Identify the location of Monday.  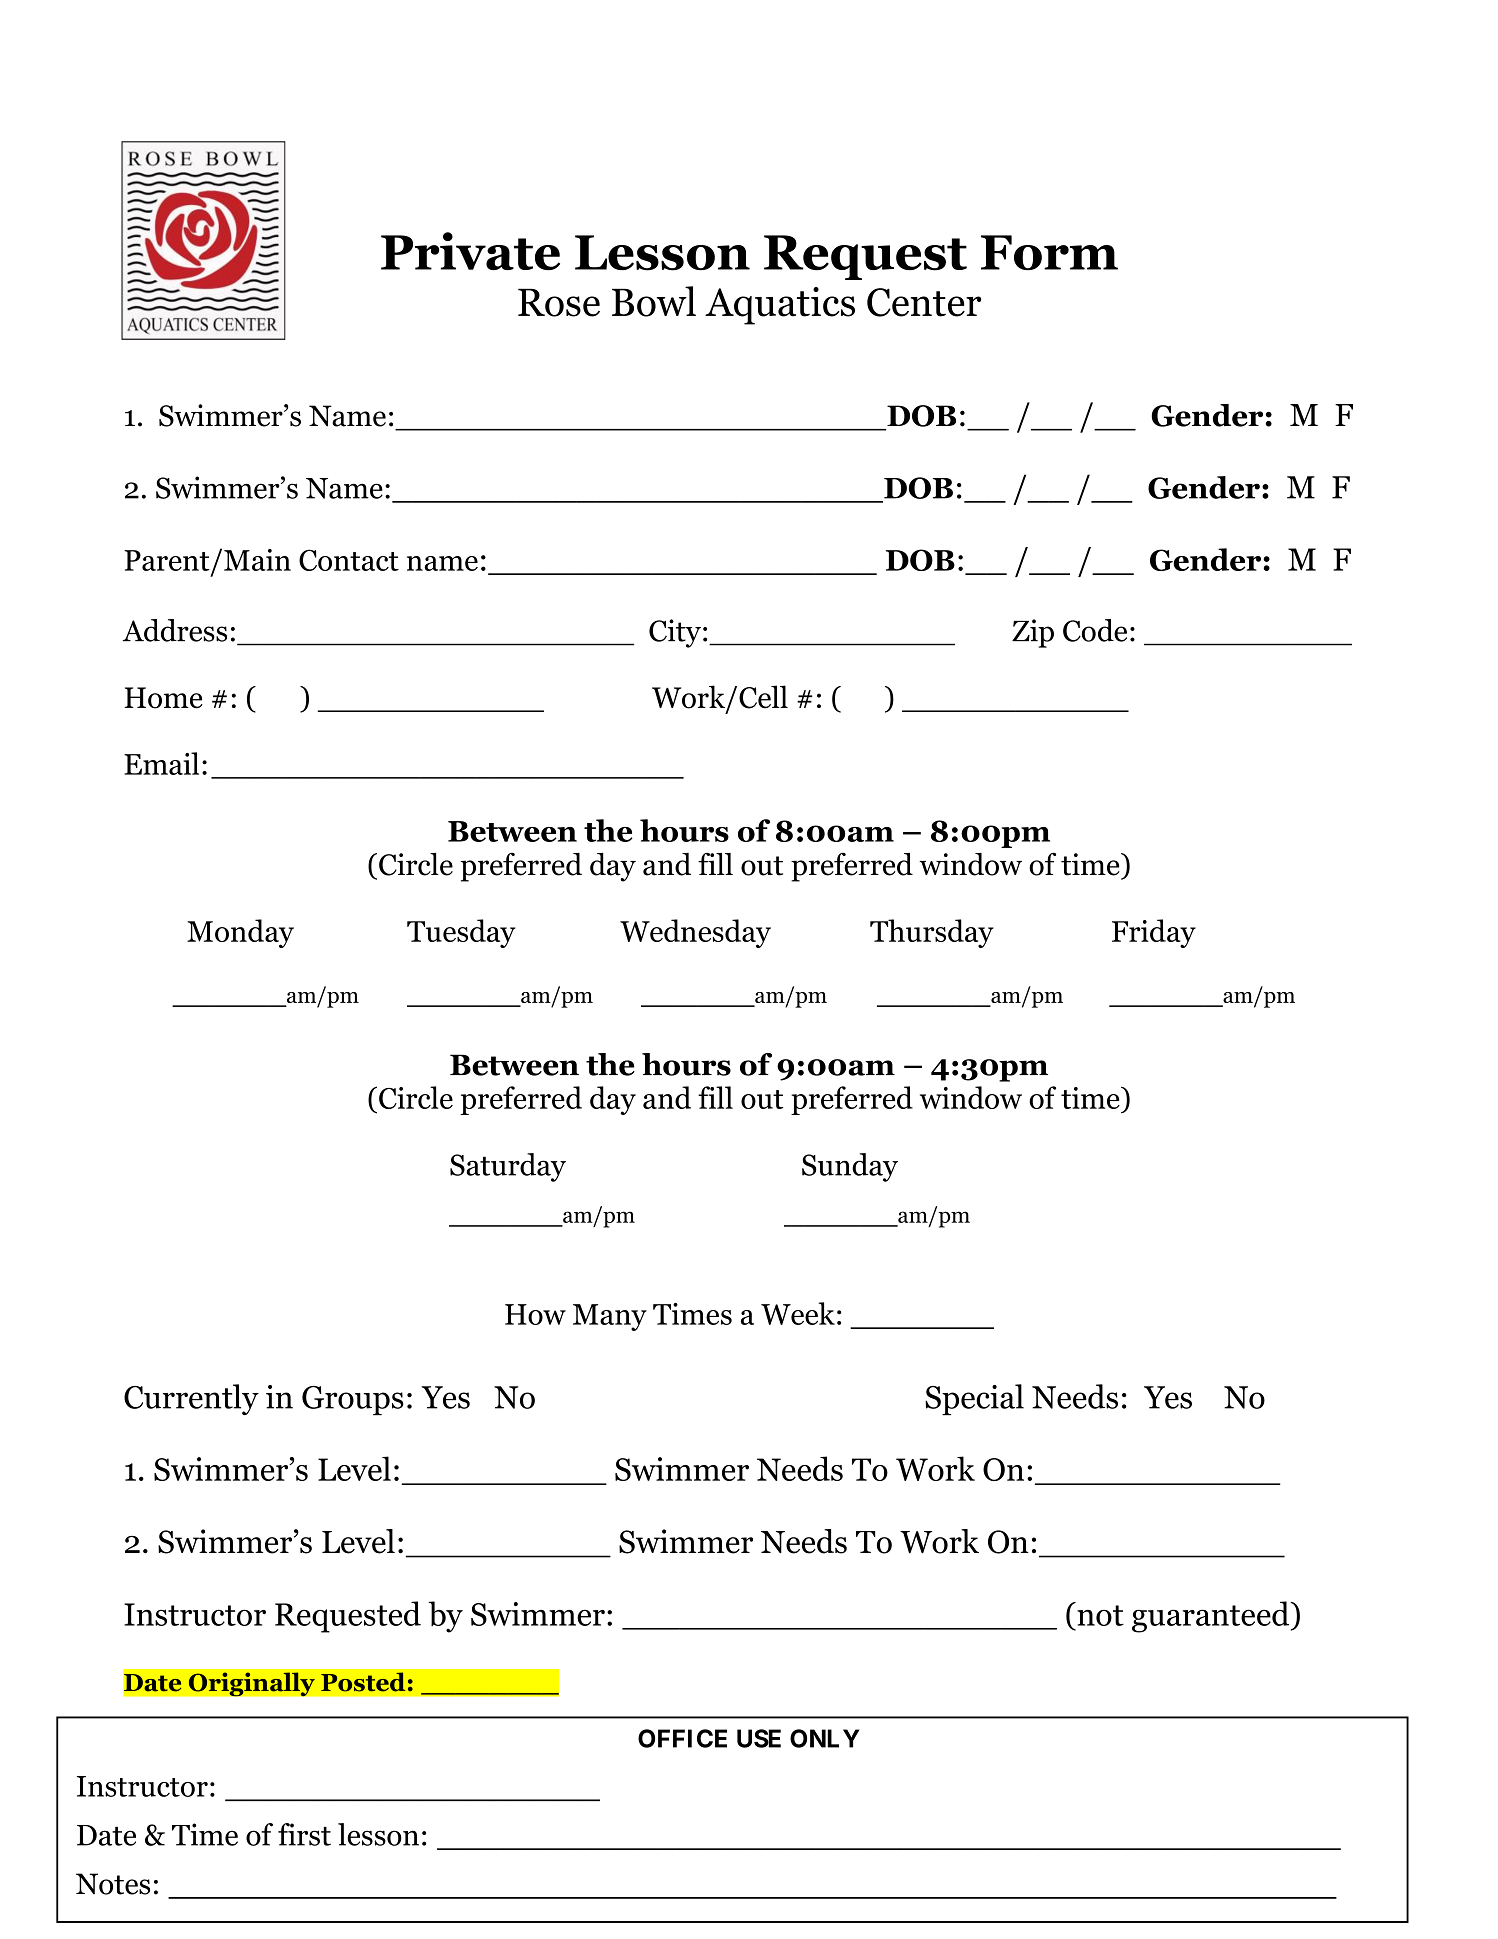
(240, 933).
